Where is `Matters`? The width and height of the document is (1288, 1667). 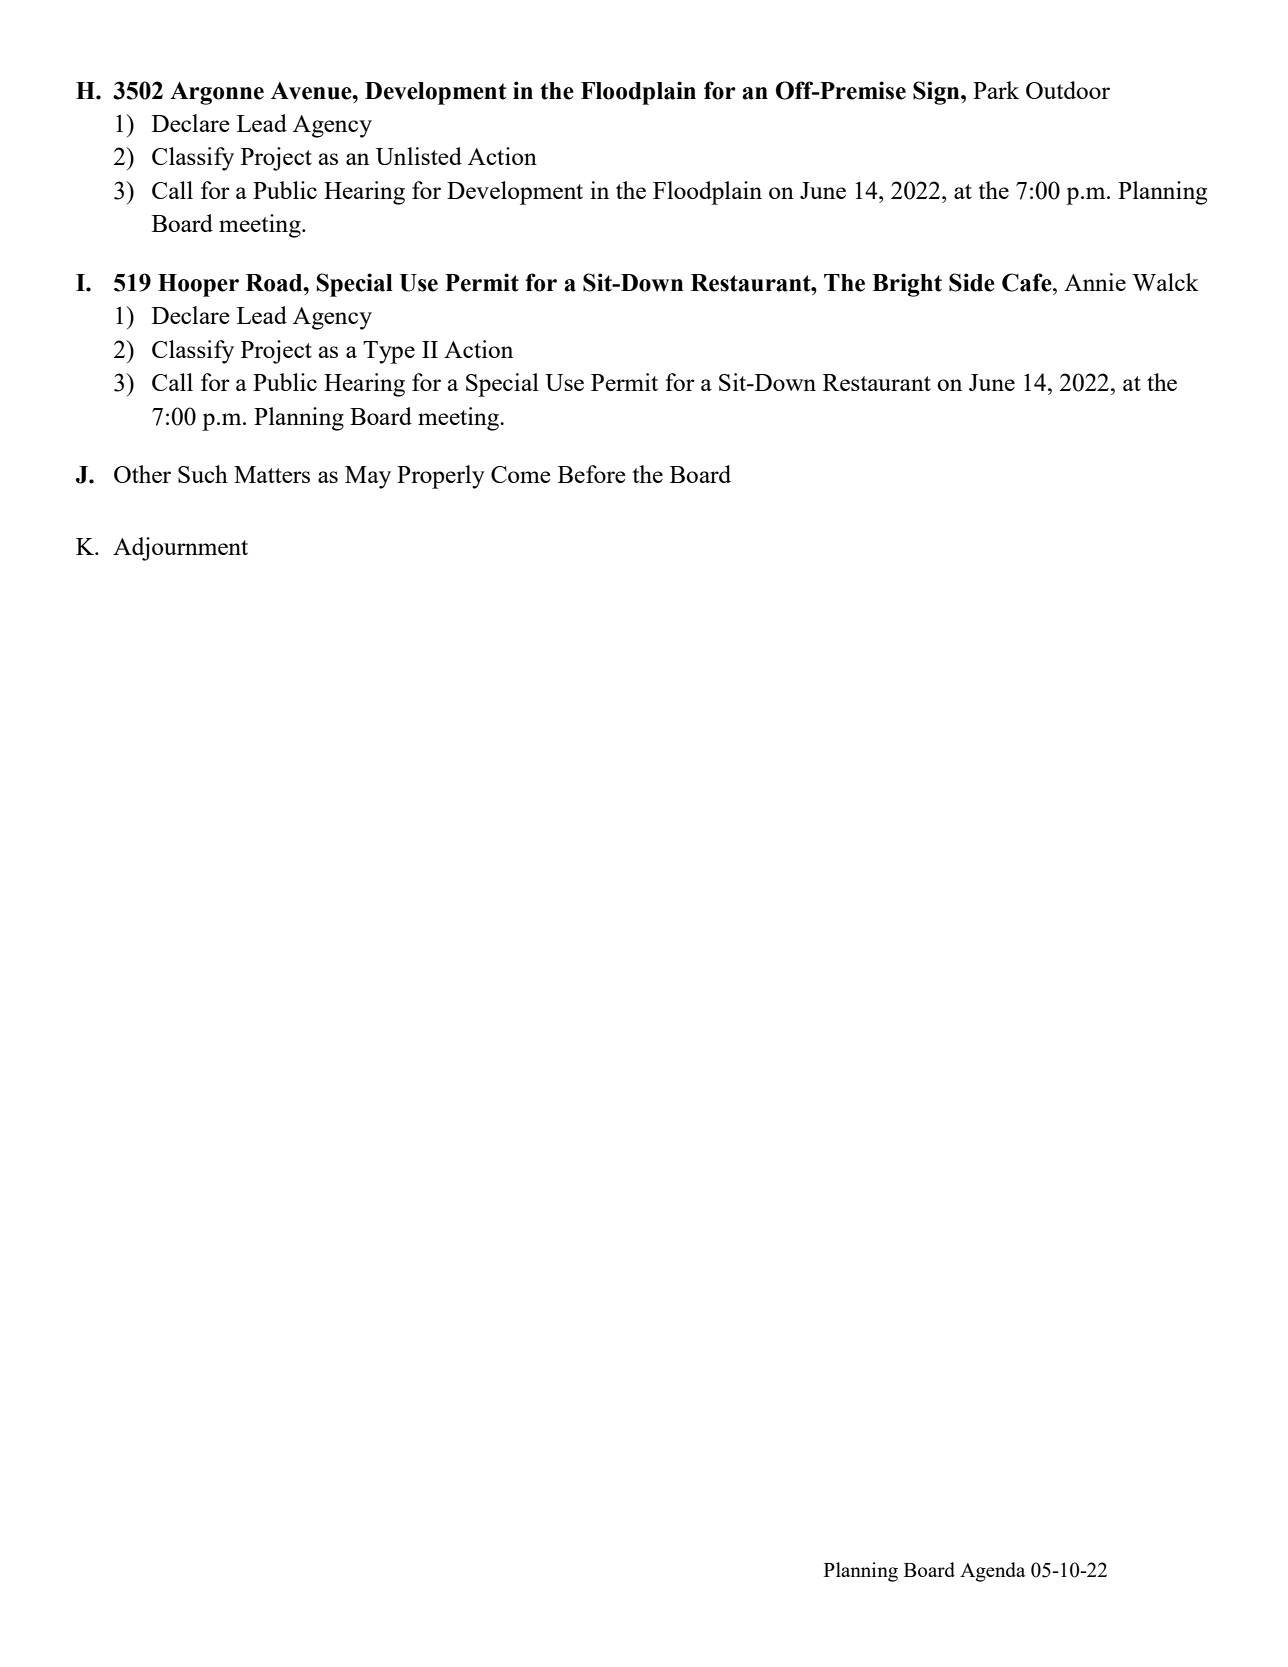 Matters is located at coordinates (272, 474).
